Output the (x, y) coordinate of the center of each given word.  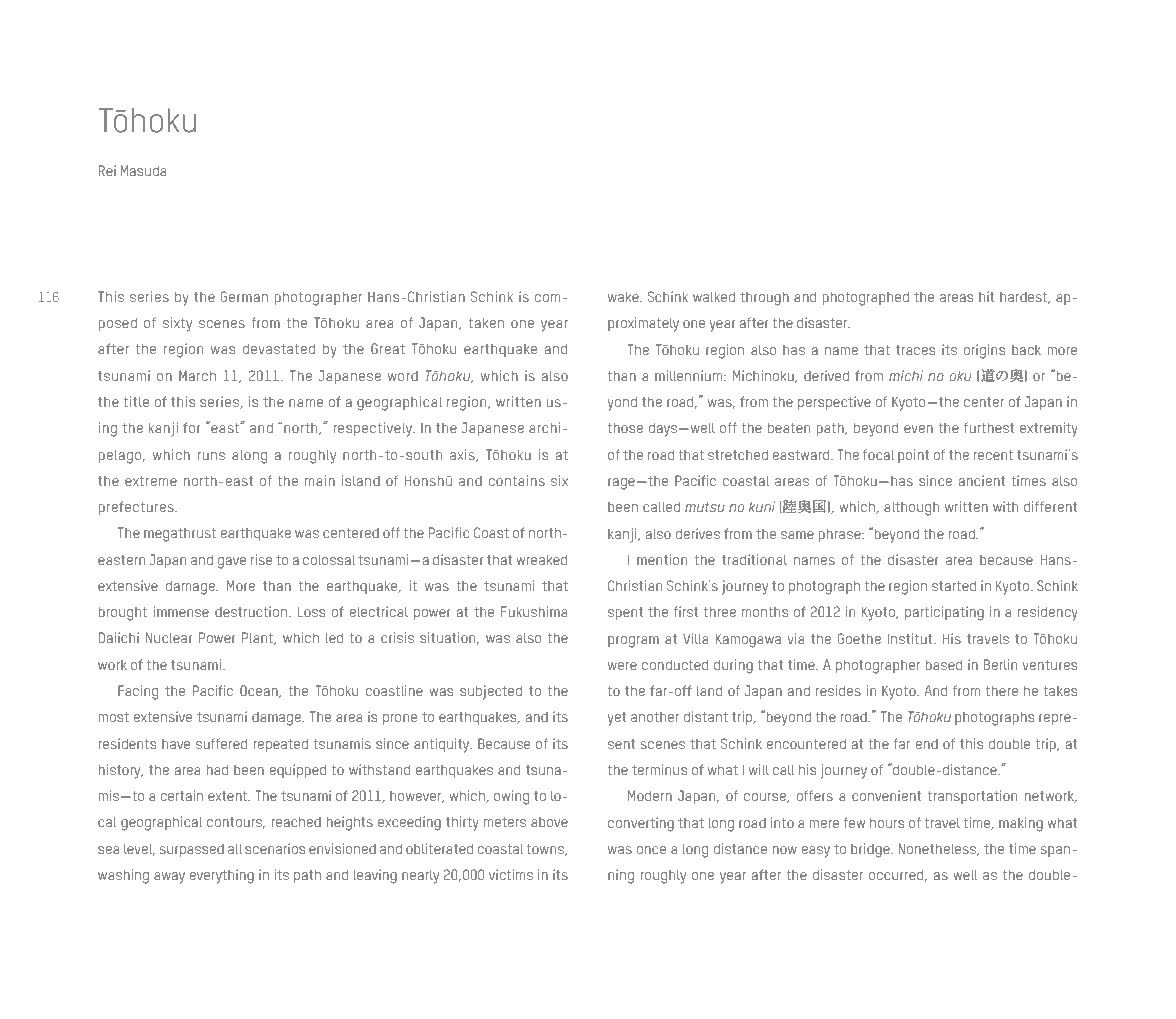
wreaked (542, 560)
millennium (688, 375)
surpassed (192, 851)
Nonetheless (938, 849)
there (1001, 691)
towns (546, 850)
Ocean (260, 691)
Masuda (144, 170)
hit (986, 296)
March (197, 375)
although (911, 509)
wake (624, 297)
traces (915, 350)
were (622, 666)
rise (261, 559)
